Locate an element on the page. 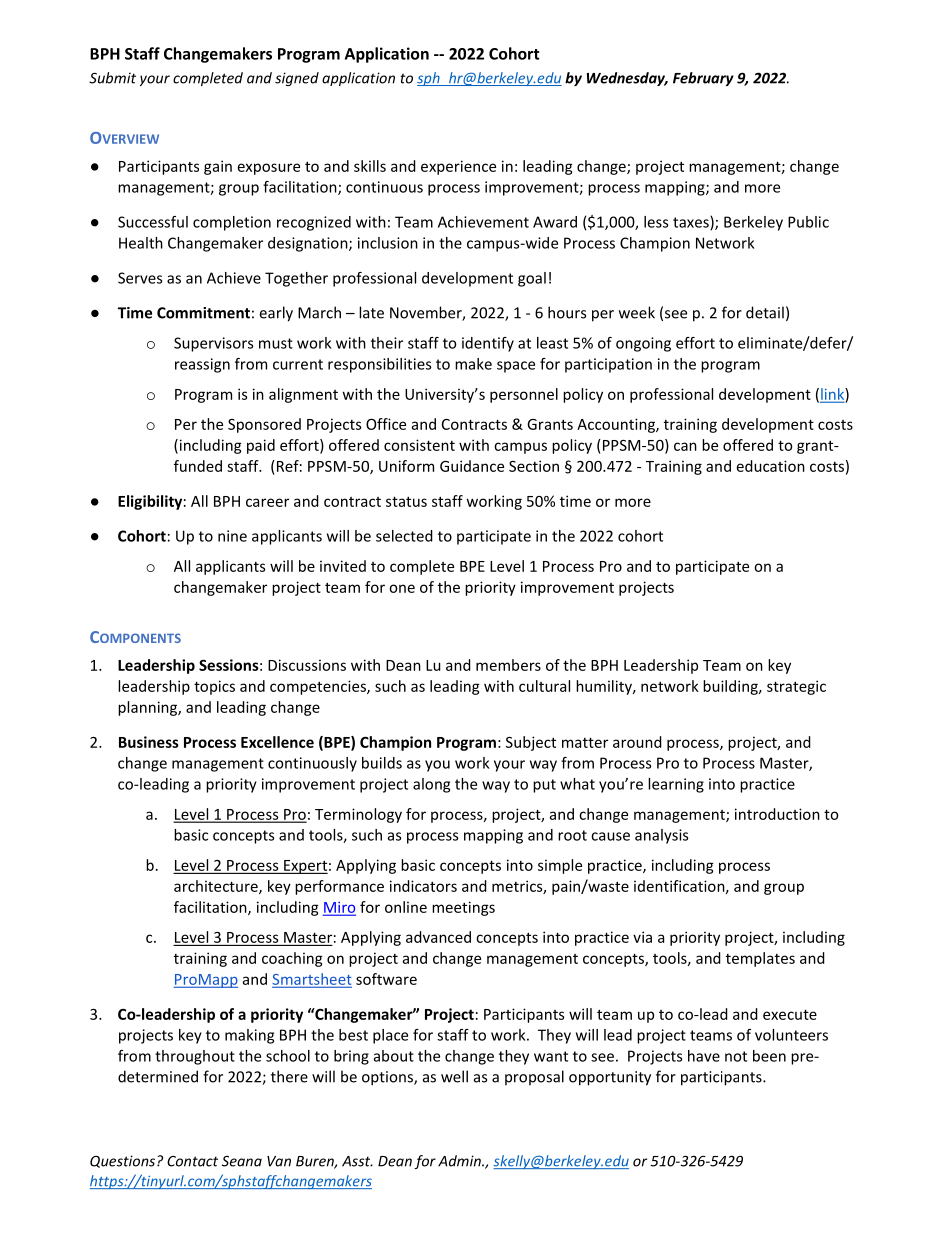  not is located at coordinates (736, 1056).
